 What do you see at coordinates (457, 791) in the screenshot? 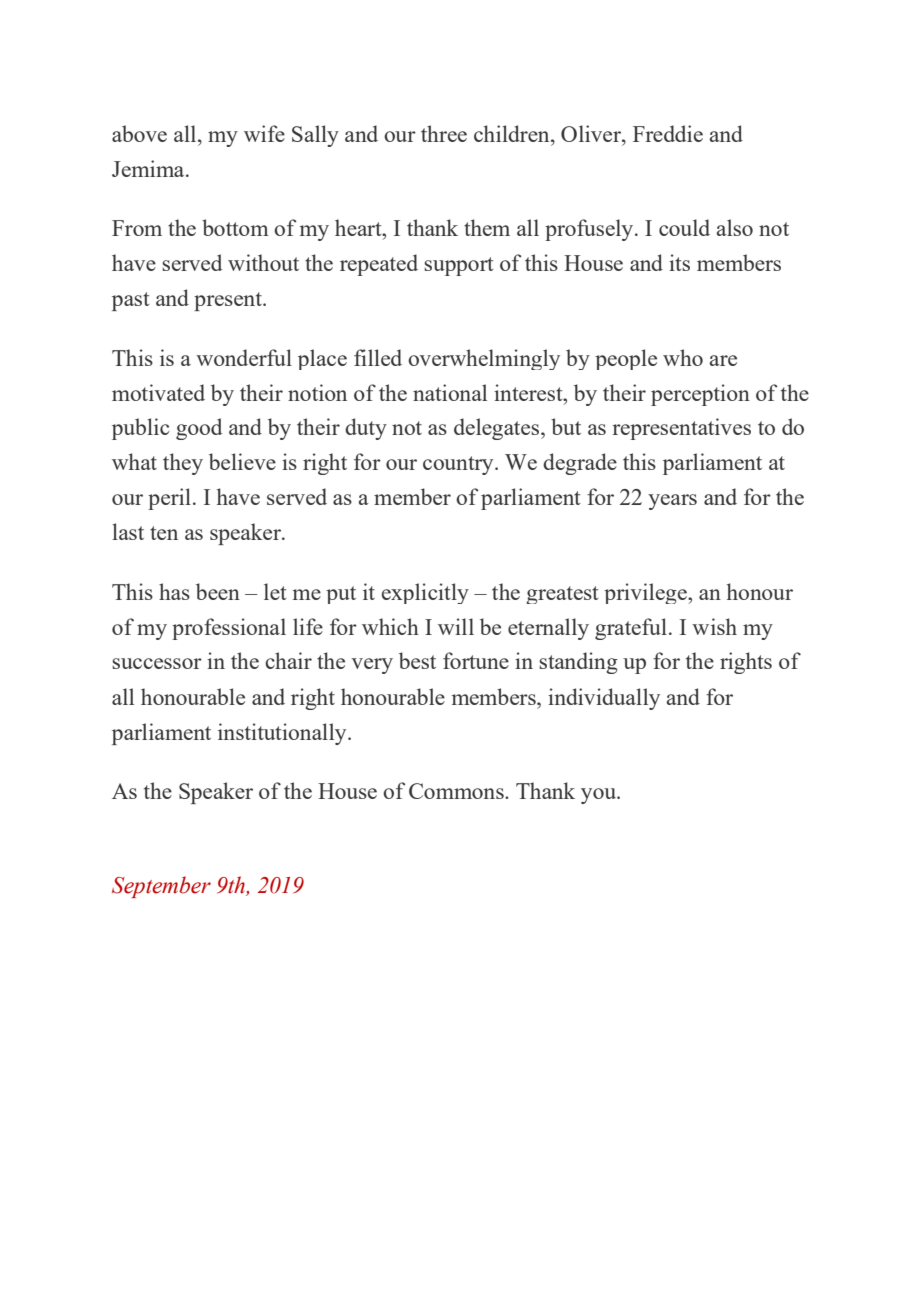
I see `Commons` at bounding box center [457, 791].
